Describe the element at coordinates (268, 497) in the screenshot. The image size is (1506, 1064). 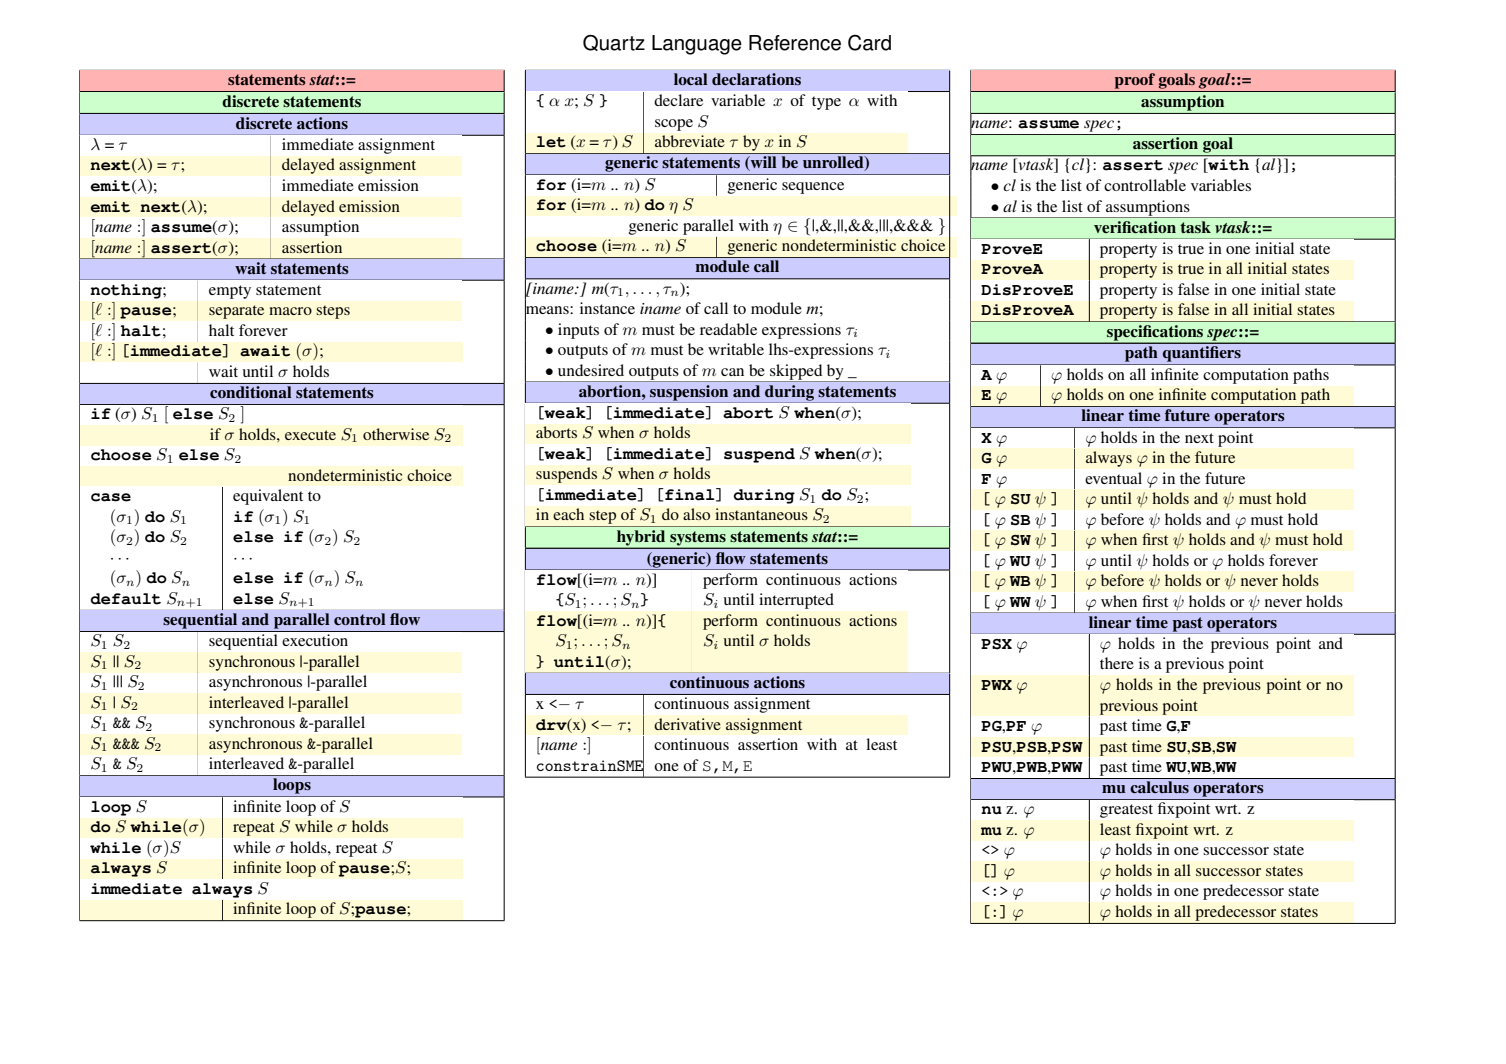
I see `equivalent` at that location.
